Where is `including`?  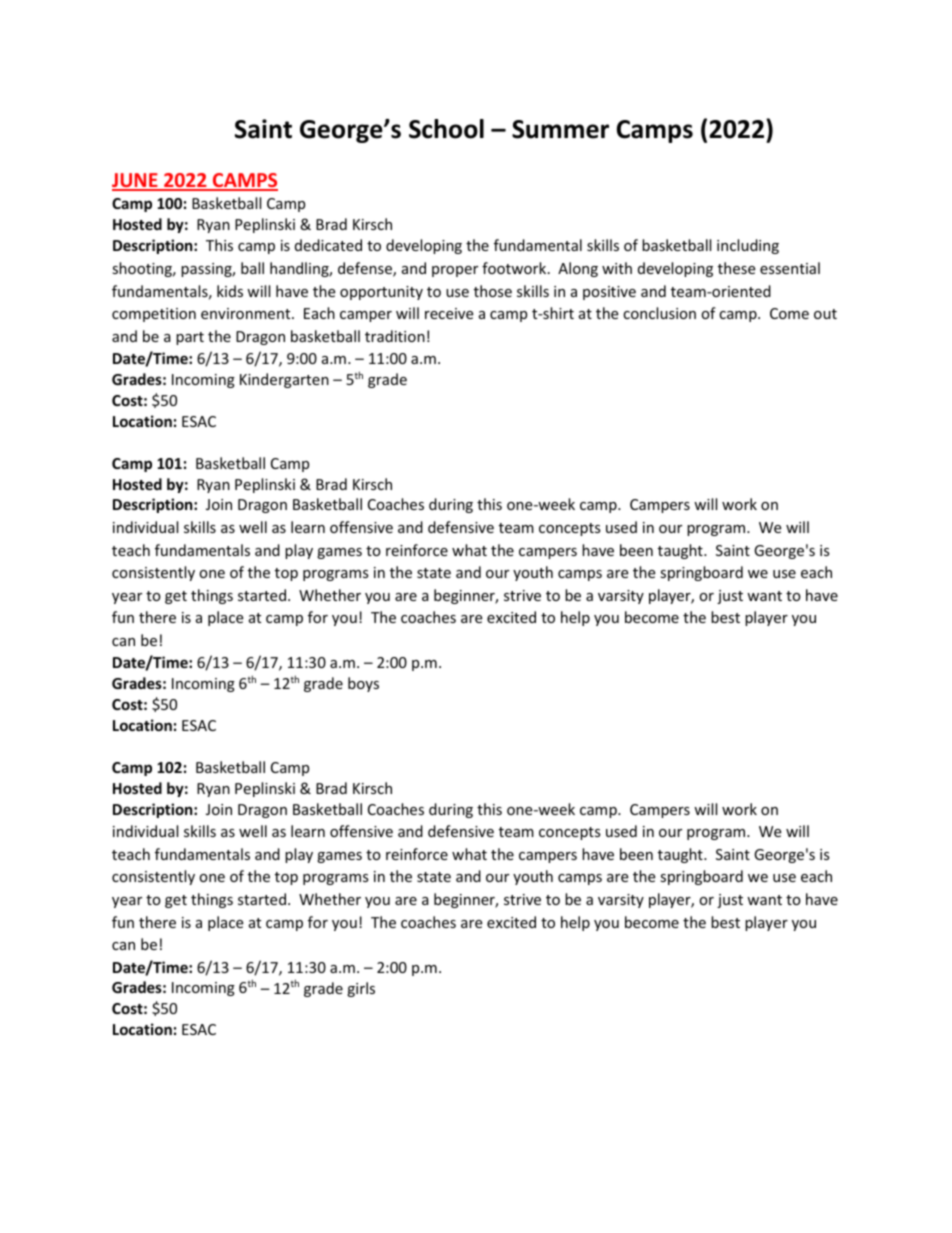 including is located at coordinates (748, 246).
